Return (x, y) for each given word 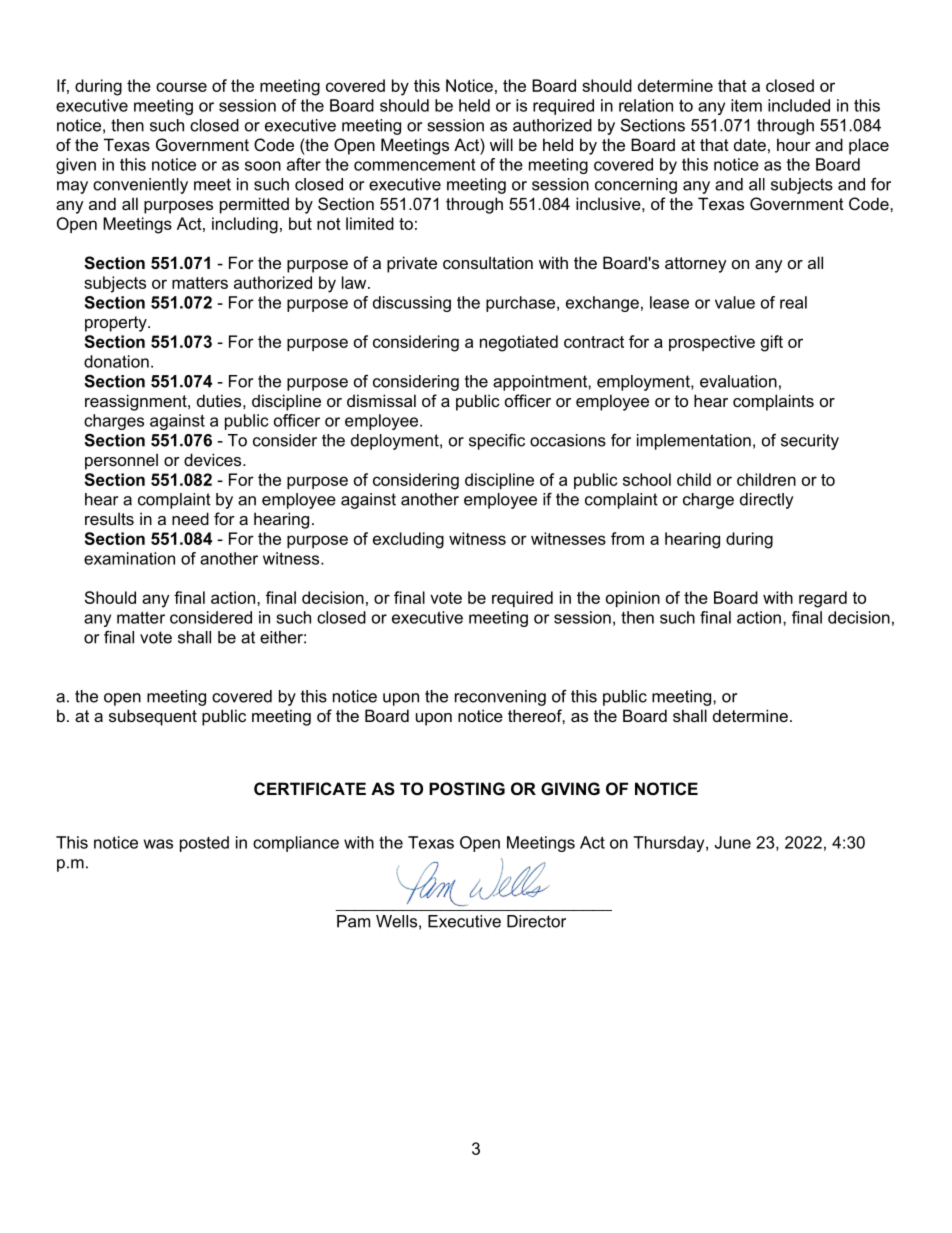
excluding (408, 540)
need (190, 518)
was (158, 844)
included (799, 105)
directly (766, 501)
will (501, 144)
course (181, 87)
